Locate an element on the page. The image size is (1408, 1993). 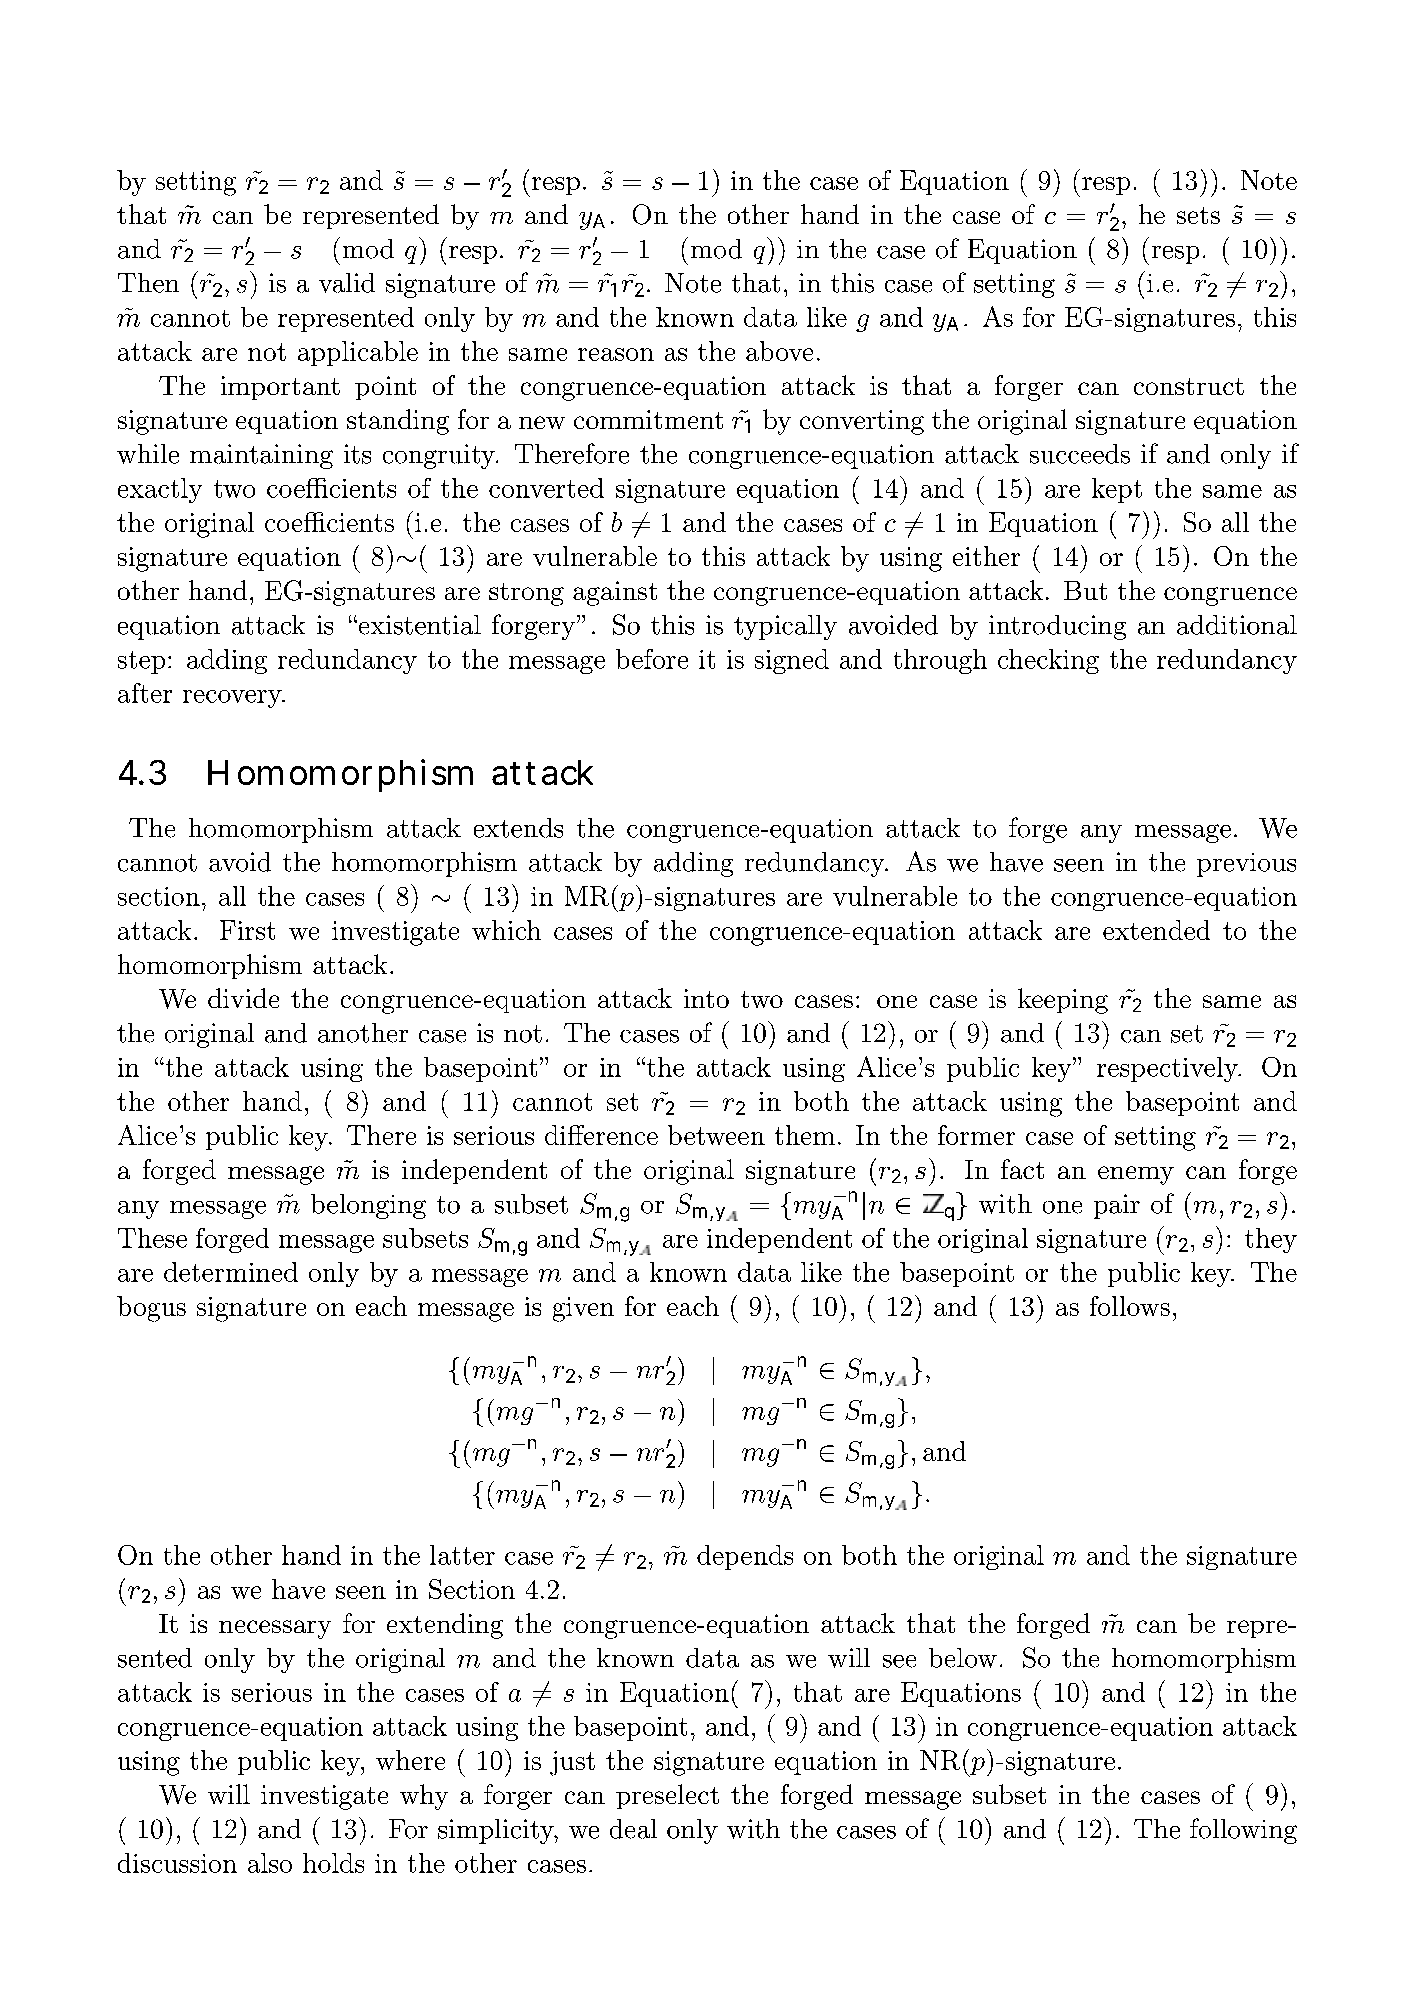
also is located at coordinates (270, 1863).
